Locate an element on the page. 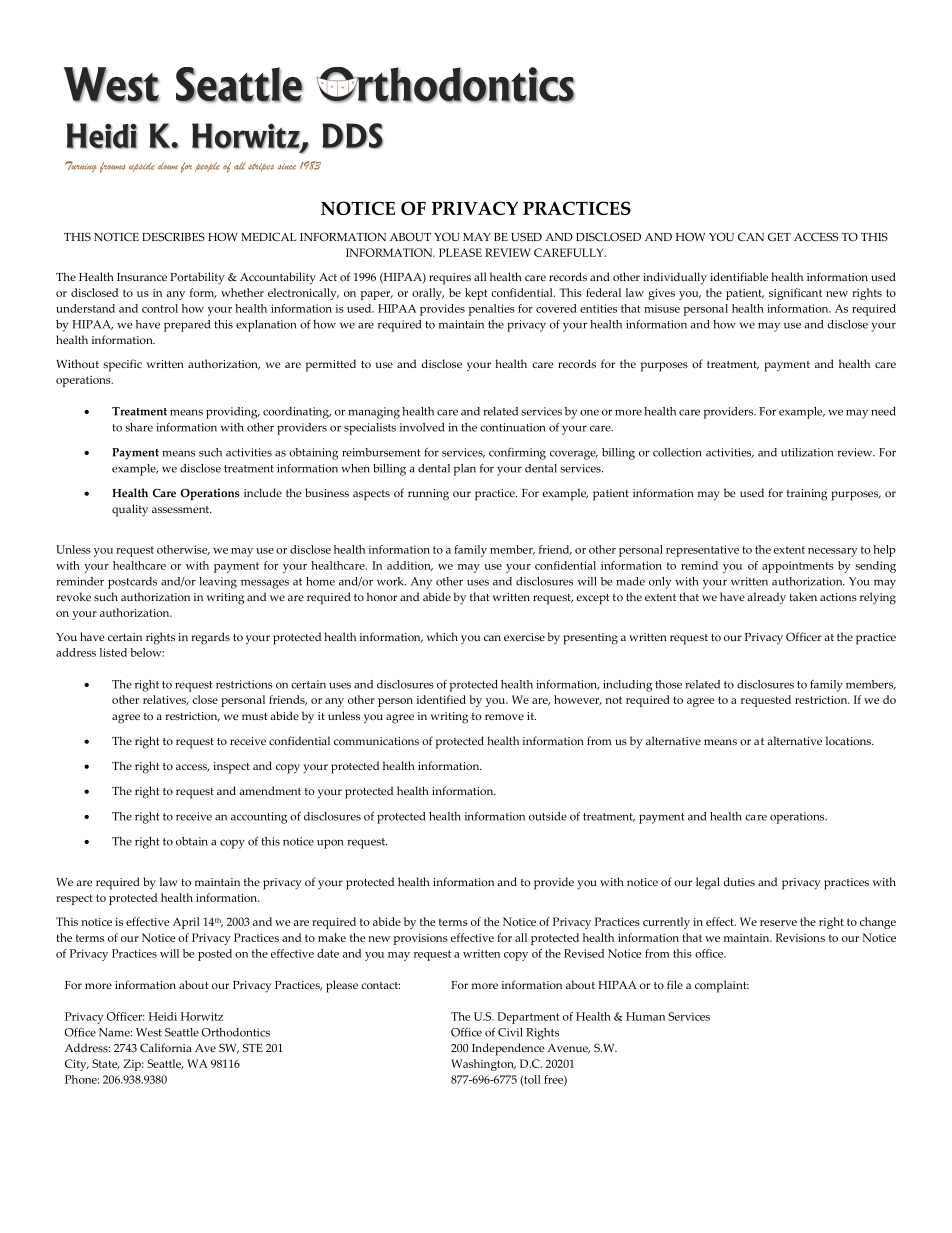  continuation is located at coordinates (513, 427).
